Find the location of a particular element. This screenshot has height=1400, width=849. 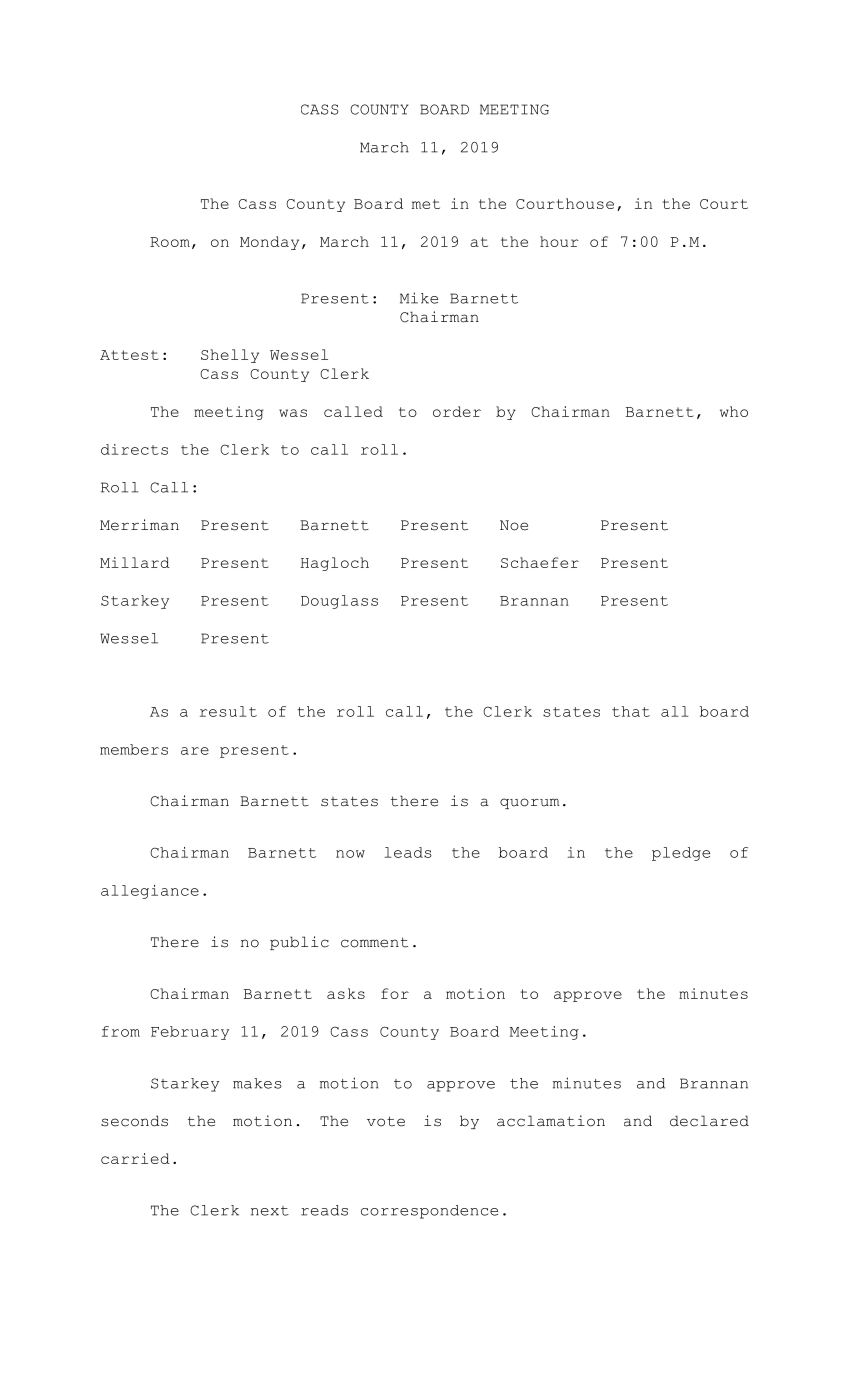

carried is located at coordinates (135, 1158).
